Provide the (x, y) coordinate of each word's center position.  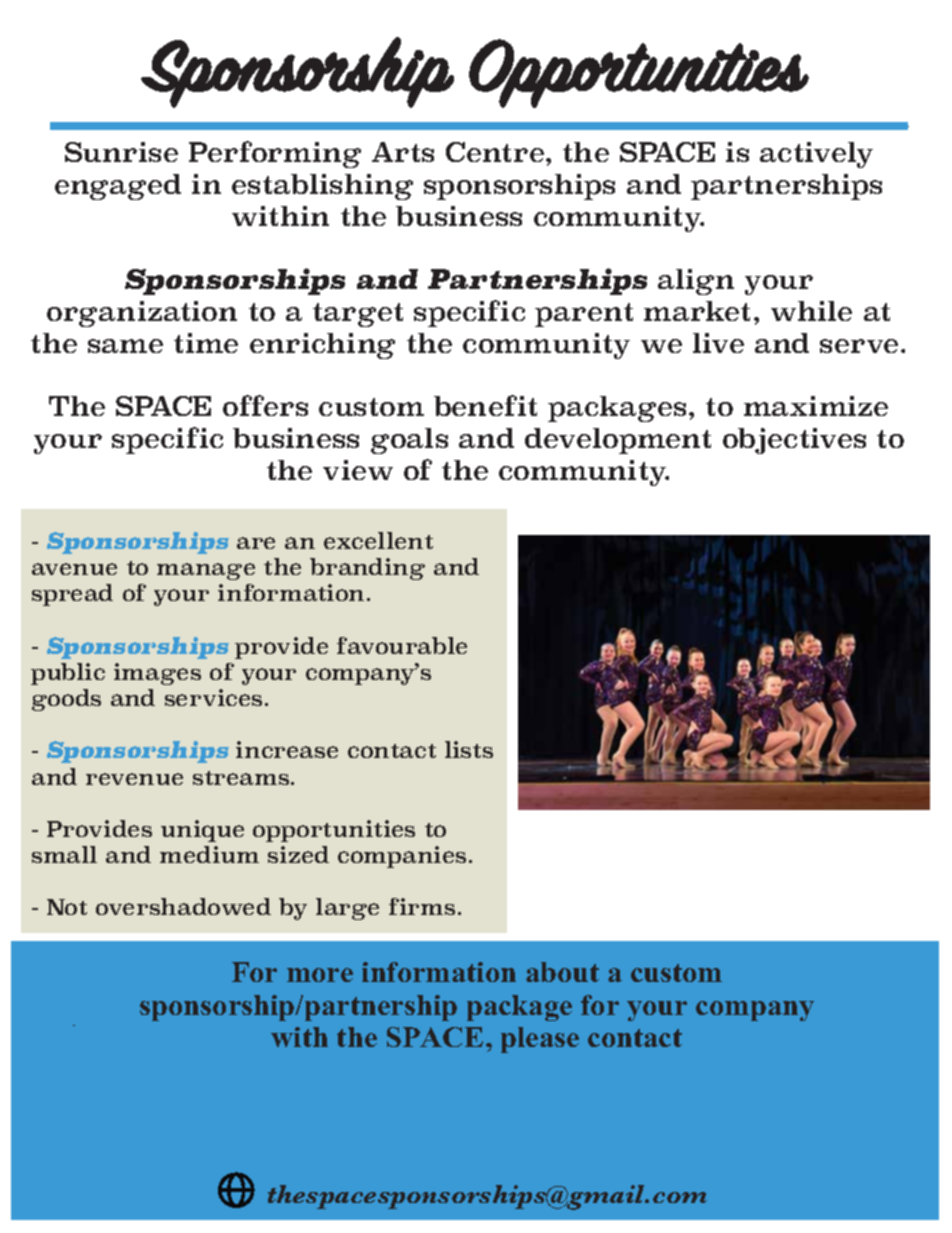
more (320, 975)
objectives (794, 441)
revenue (134, 779)
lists (469, 749)
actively (816, 155)
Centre (495, 152)
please (540, 1040)
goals (409, 441)
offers (265, 405)
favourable (402, 645)
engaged (118, 187)
